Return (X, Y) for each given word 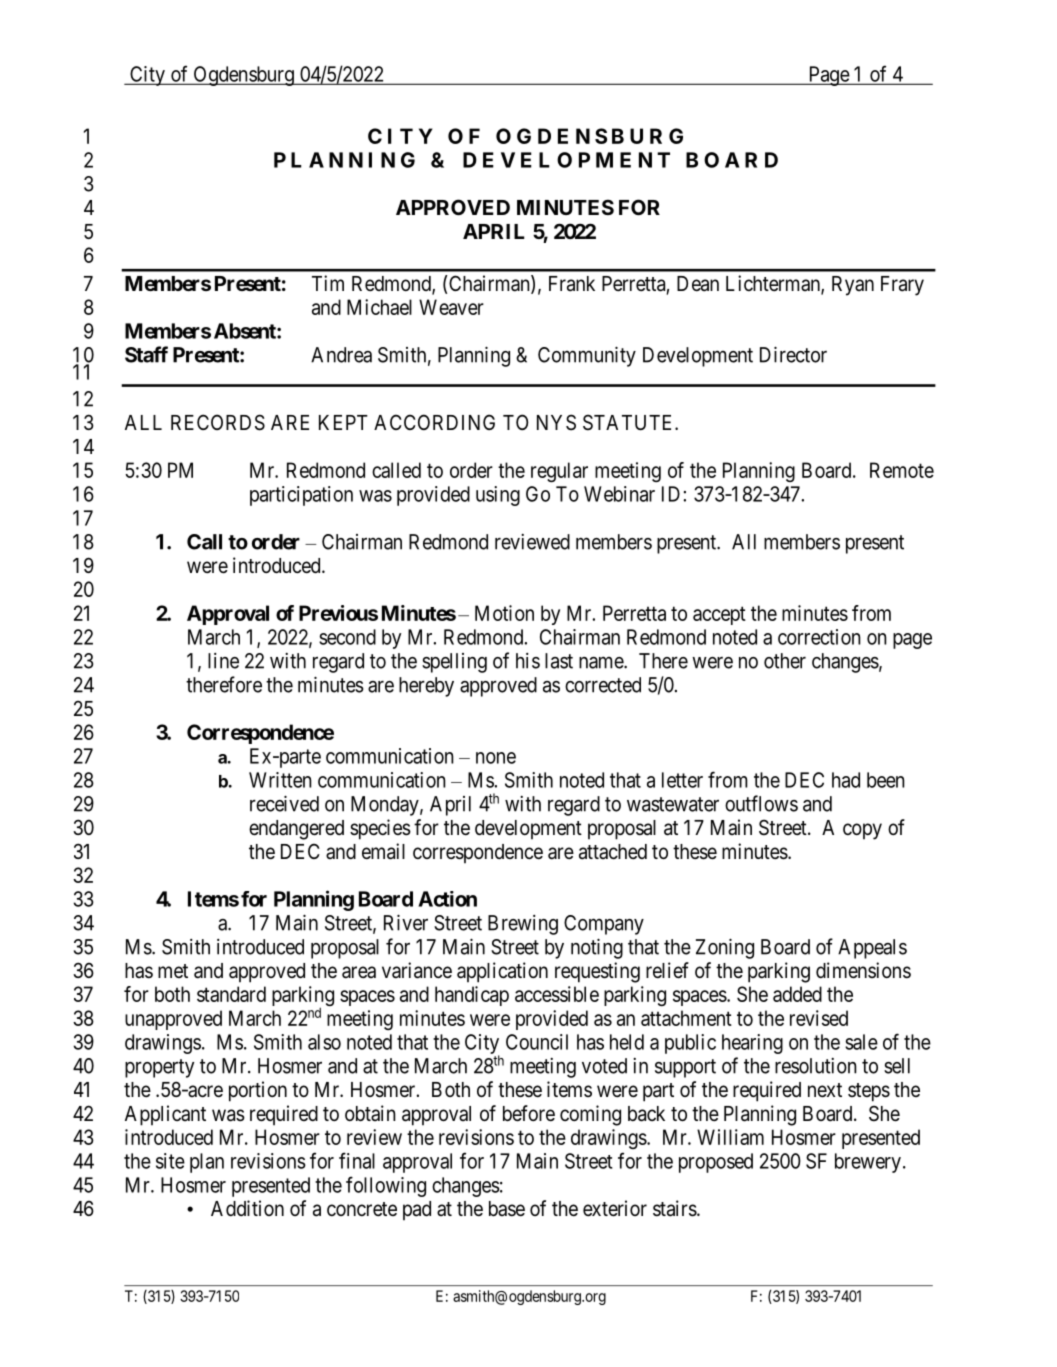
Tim (328, 283)
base (507, 1209)
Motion (504, 613)
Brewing (523, 925)
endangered (296, 830)
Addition (247, 1208)
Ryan (853, 286)
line (223, 661)
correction (819, 637)
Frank (572, 284)
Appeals (872, 949)
